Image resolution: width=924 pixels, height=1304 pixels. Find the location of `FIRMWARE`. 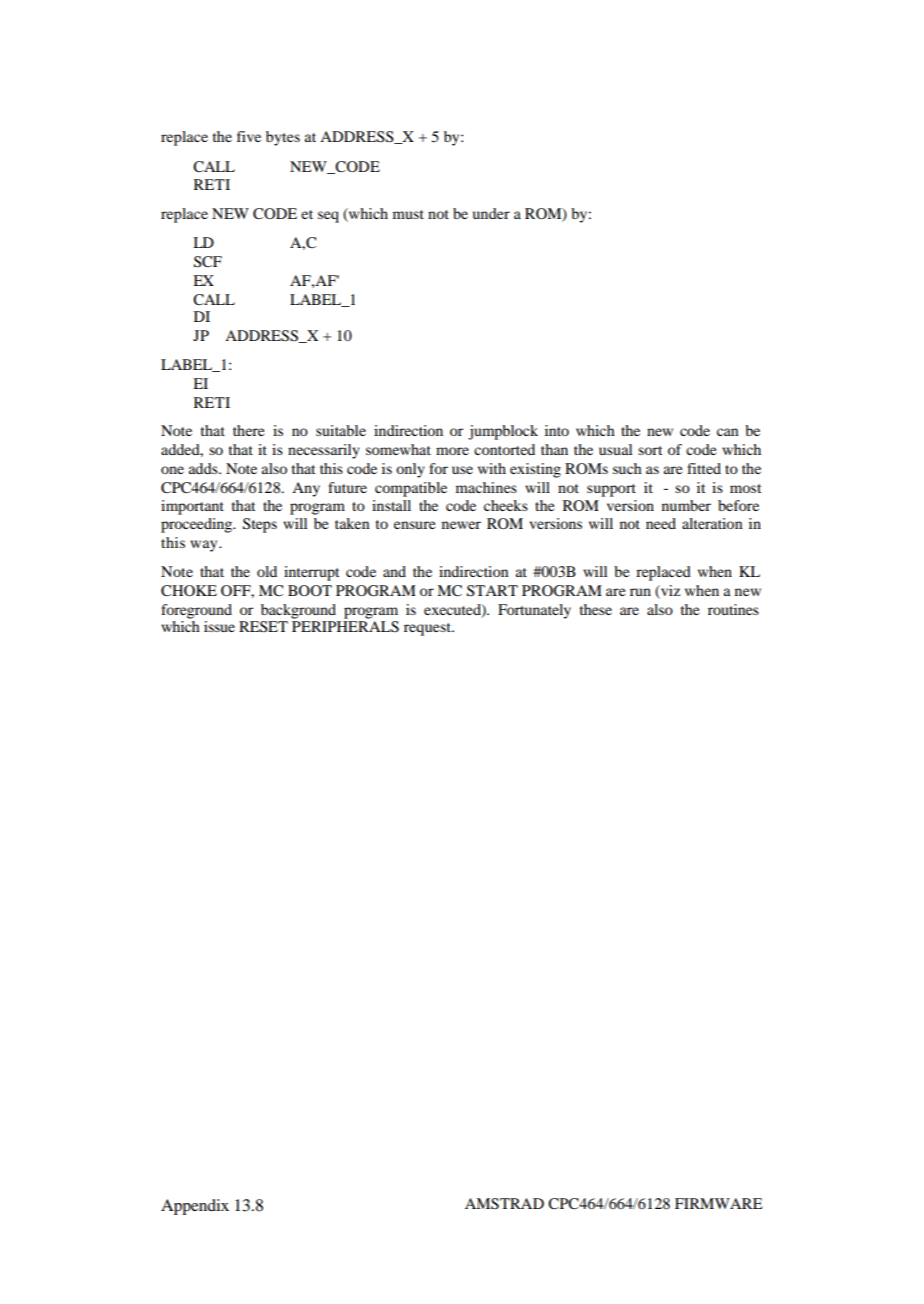

FIRMWARE is located at coordinates (718, 1203).
